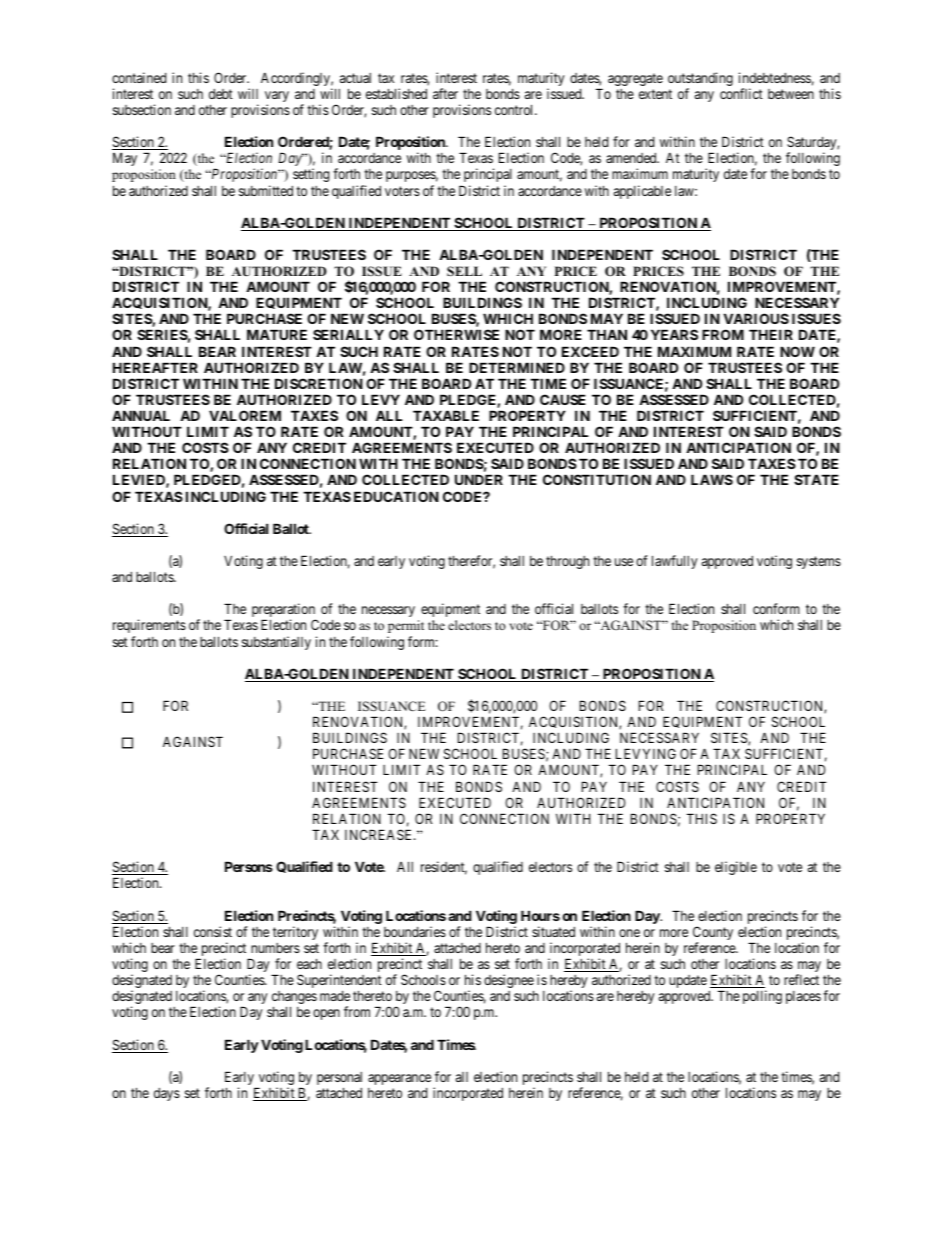 The width and height of the image is (952, 1233). Describe the element at coordinates (319, 383) in the image. I see `DISCRETION` at that location.
